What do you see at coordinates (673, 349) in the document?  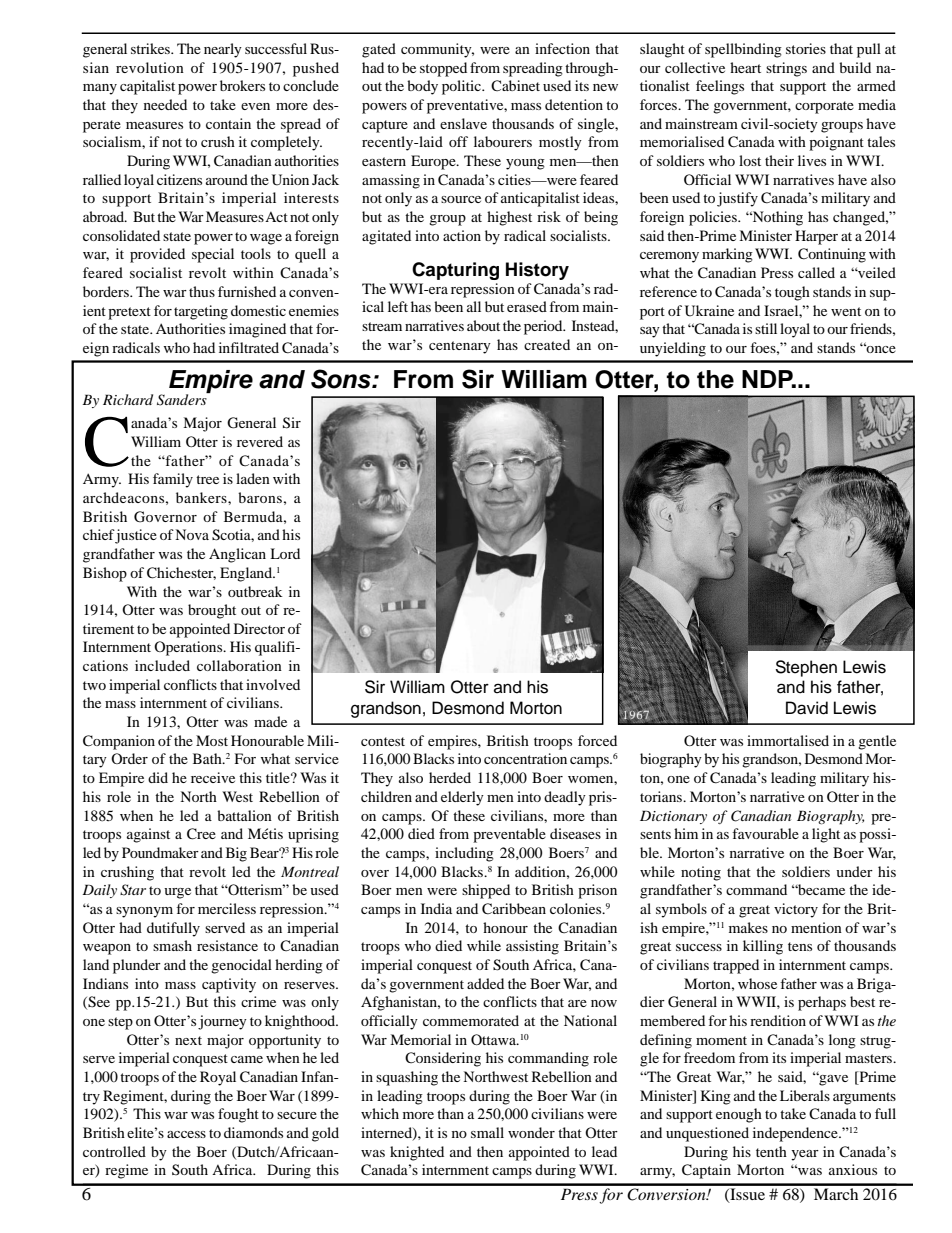 I see `unyielding` at bounding box center [673, 349].
